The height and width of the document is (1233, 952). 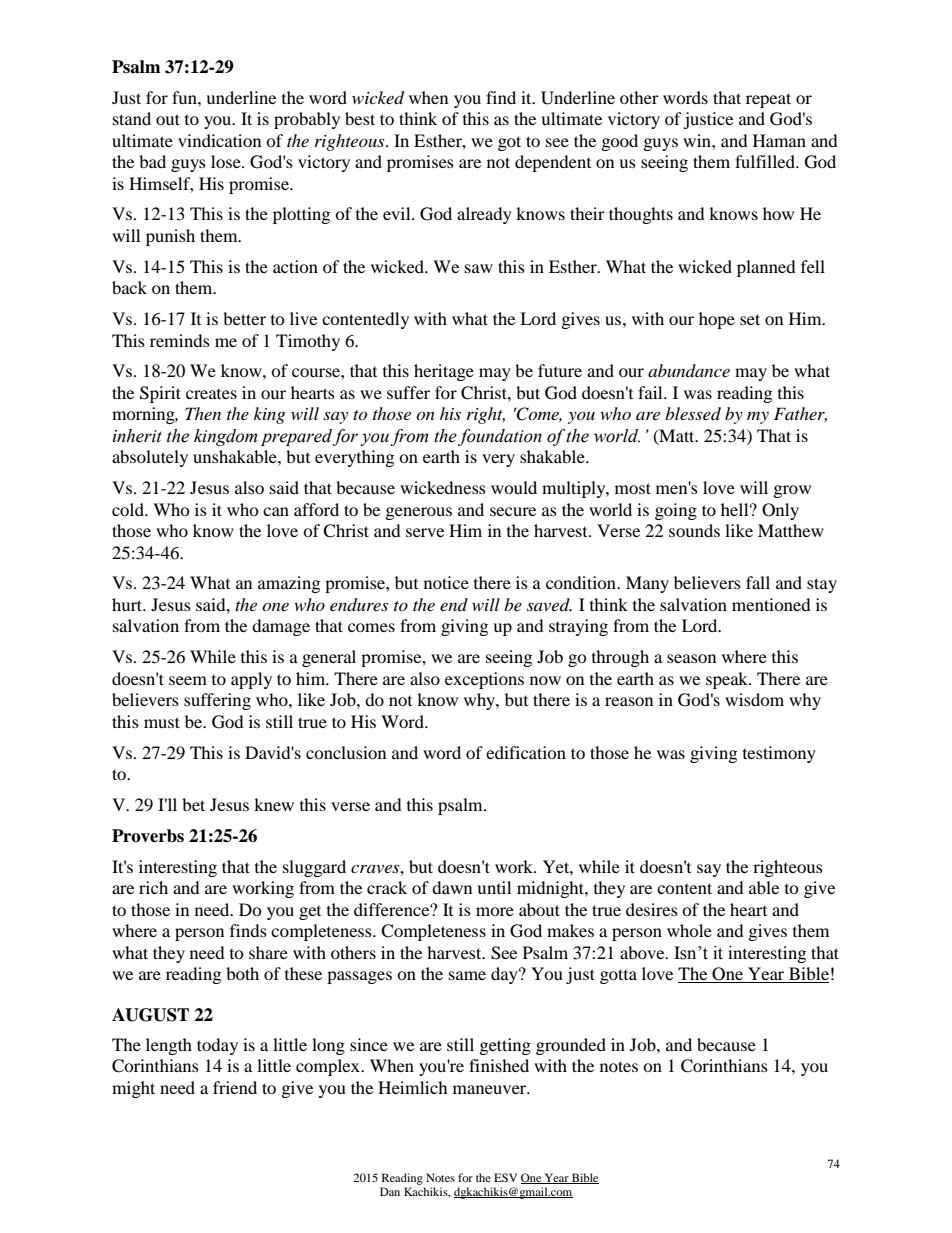 I want to click on vindication, so click(x=219, y=140).
